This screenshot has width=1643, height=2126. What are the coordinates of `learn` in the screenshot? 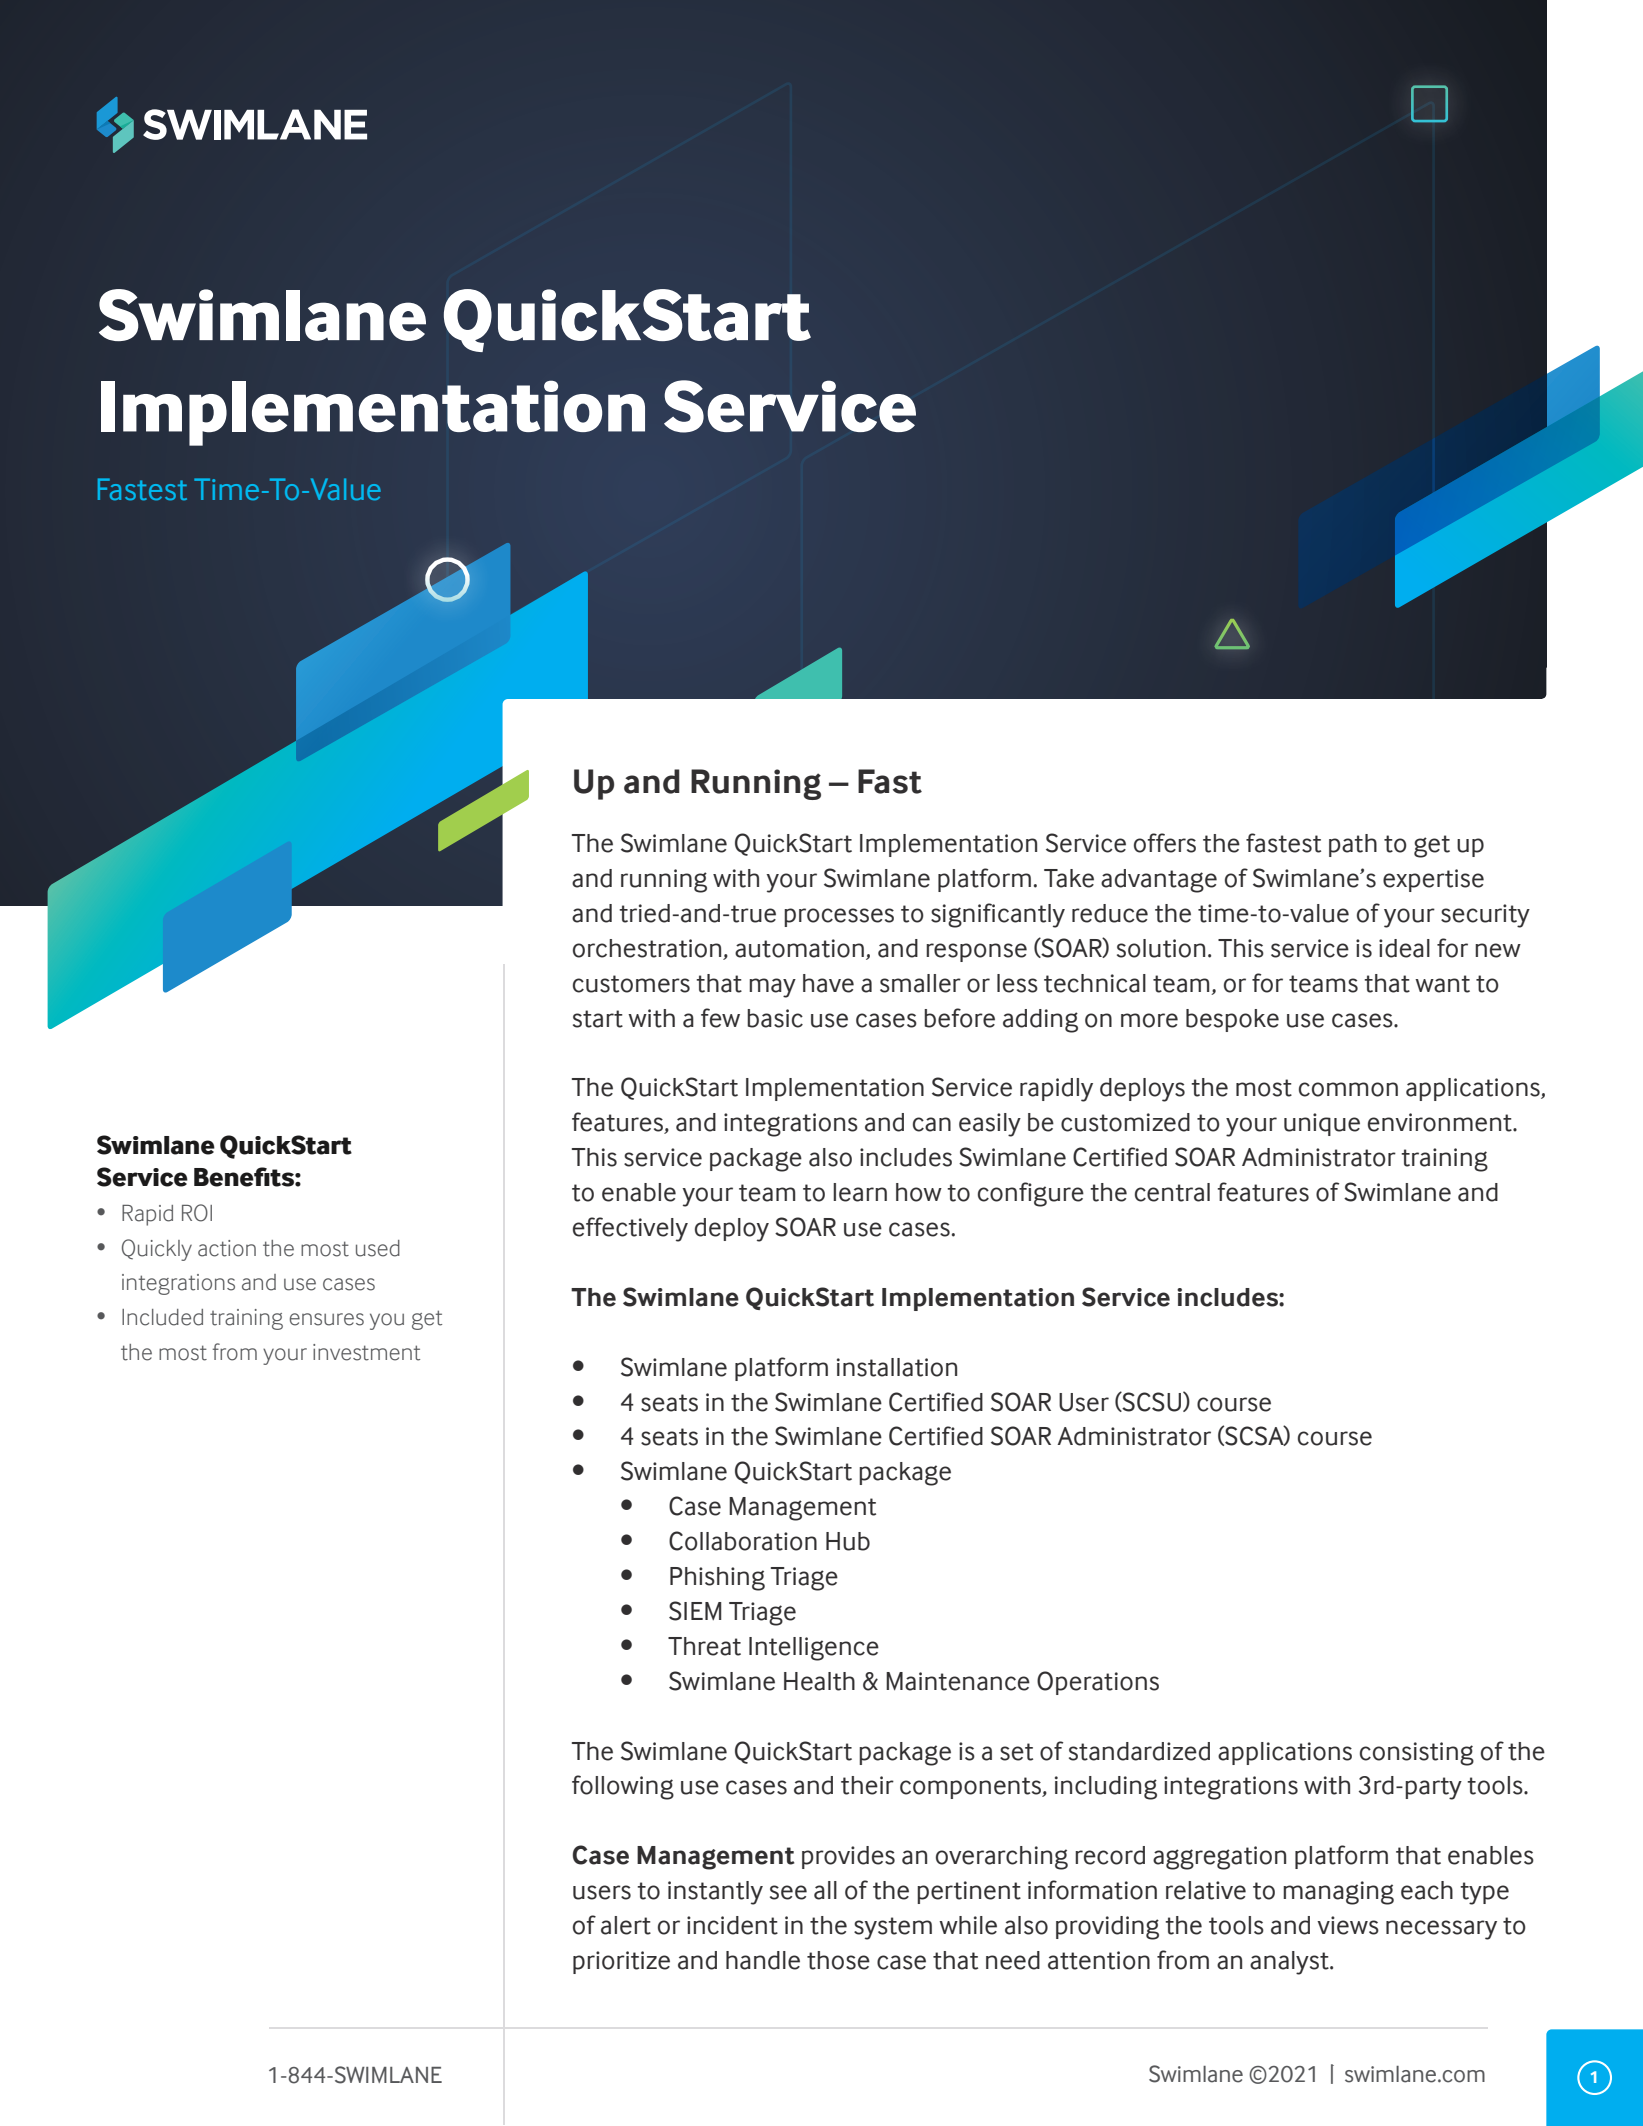 It's located at (860, 1192).
